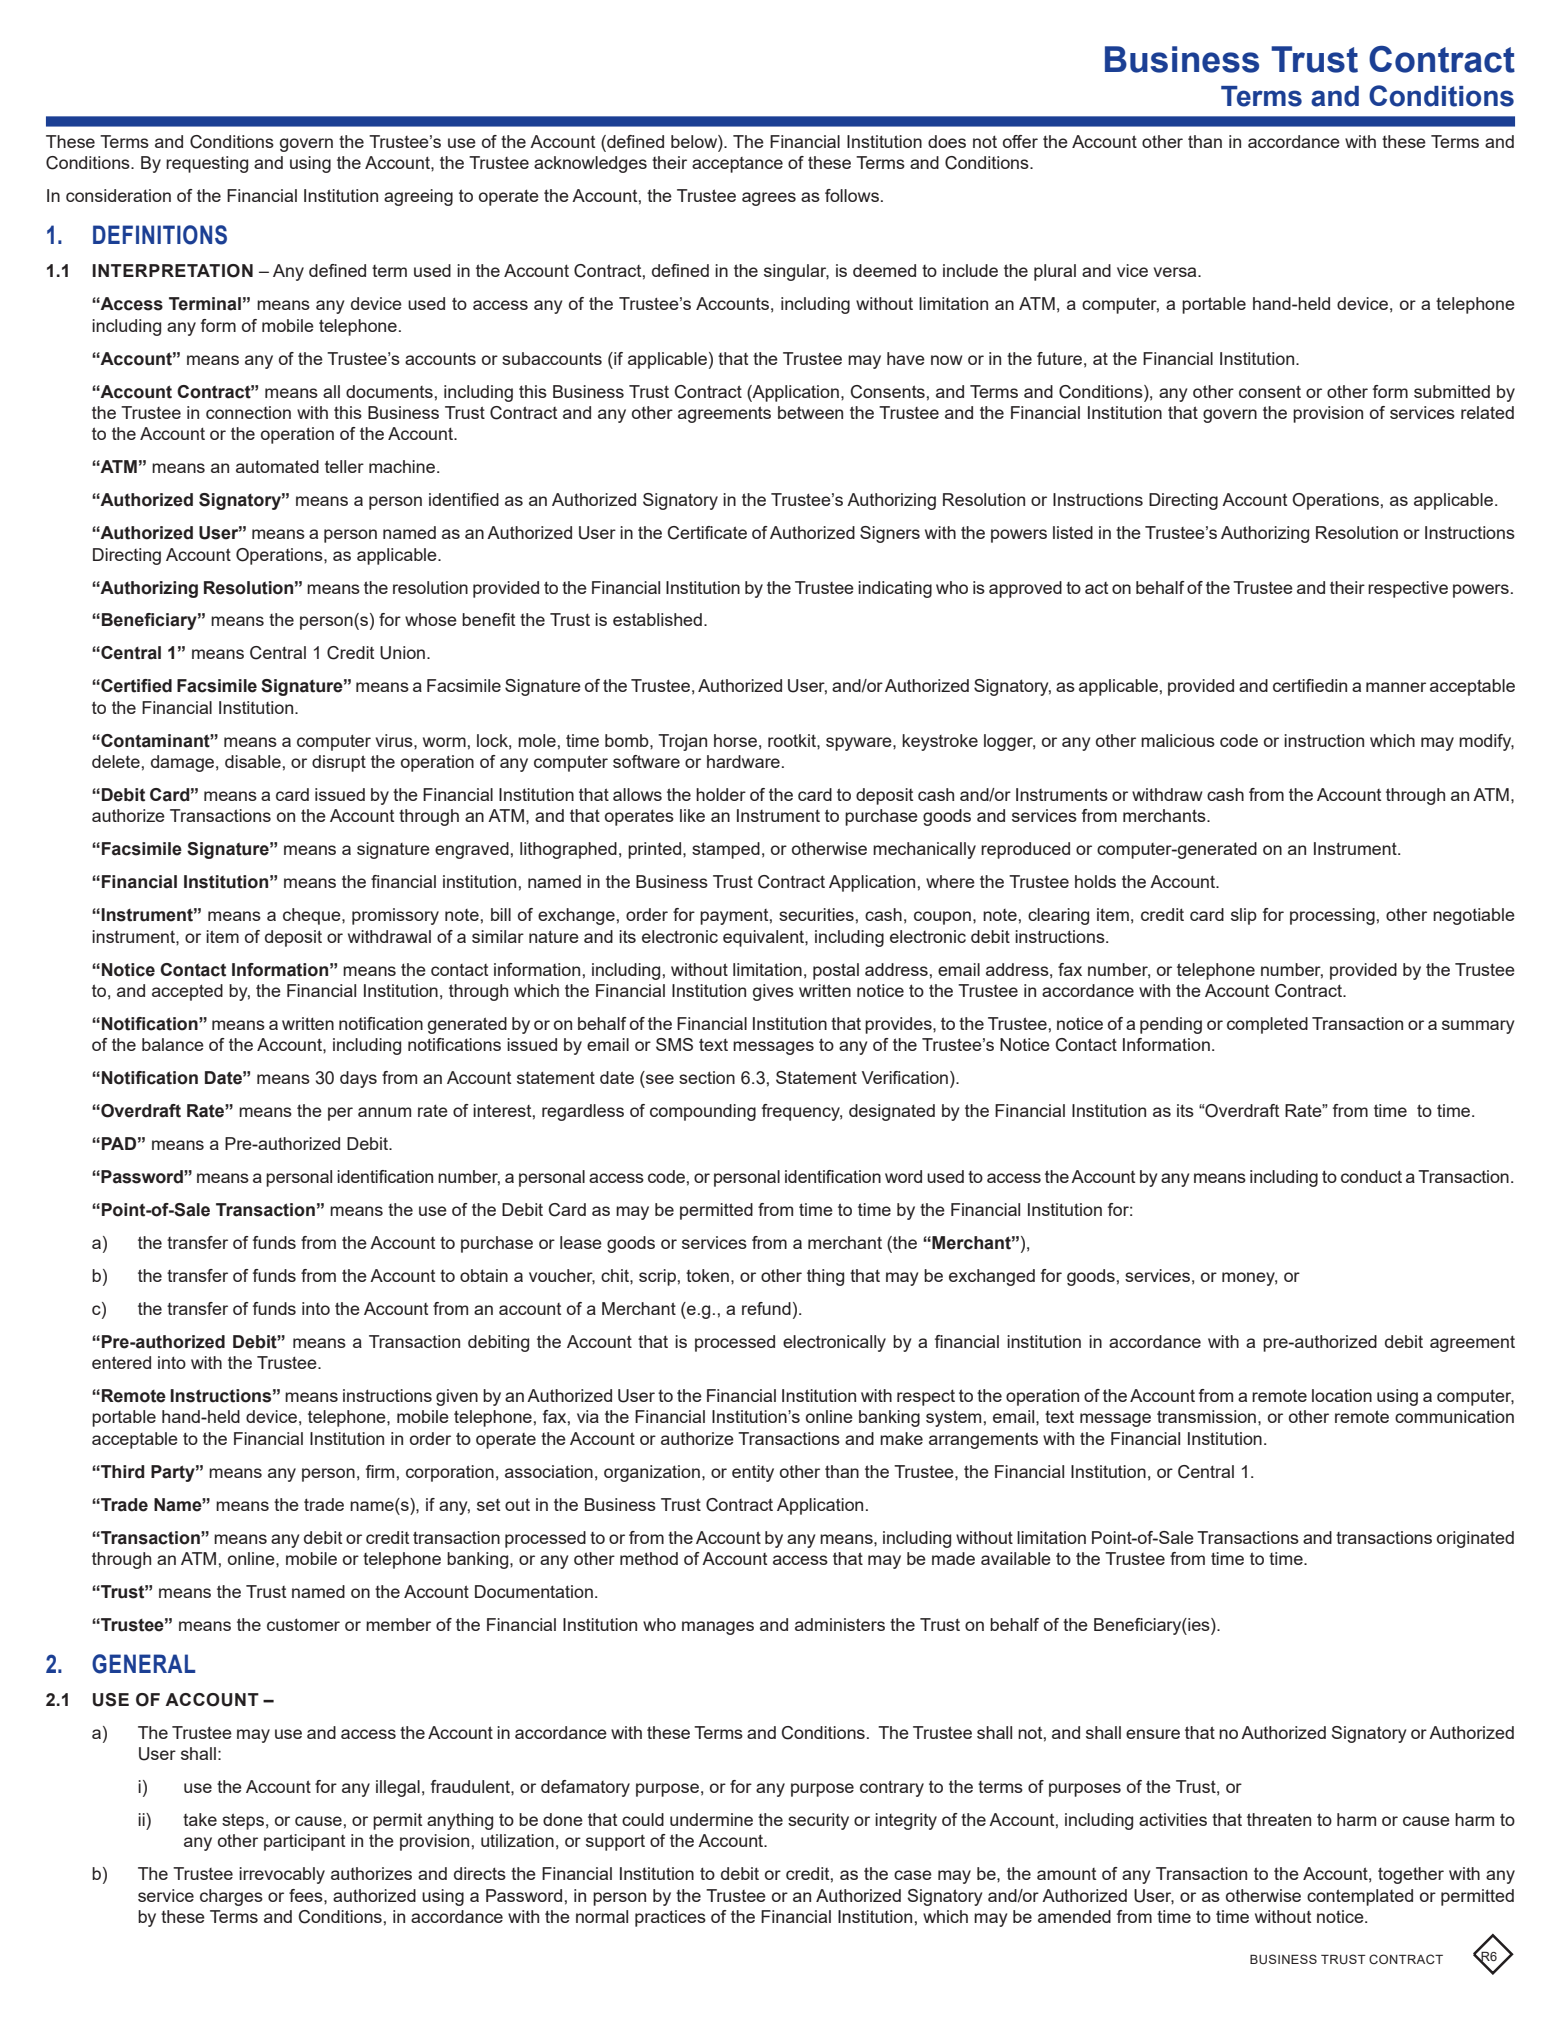  Describe the element at coordinates (1176, 272) in the screenshot. I see `versa` at that location.
